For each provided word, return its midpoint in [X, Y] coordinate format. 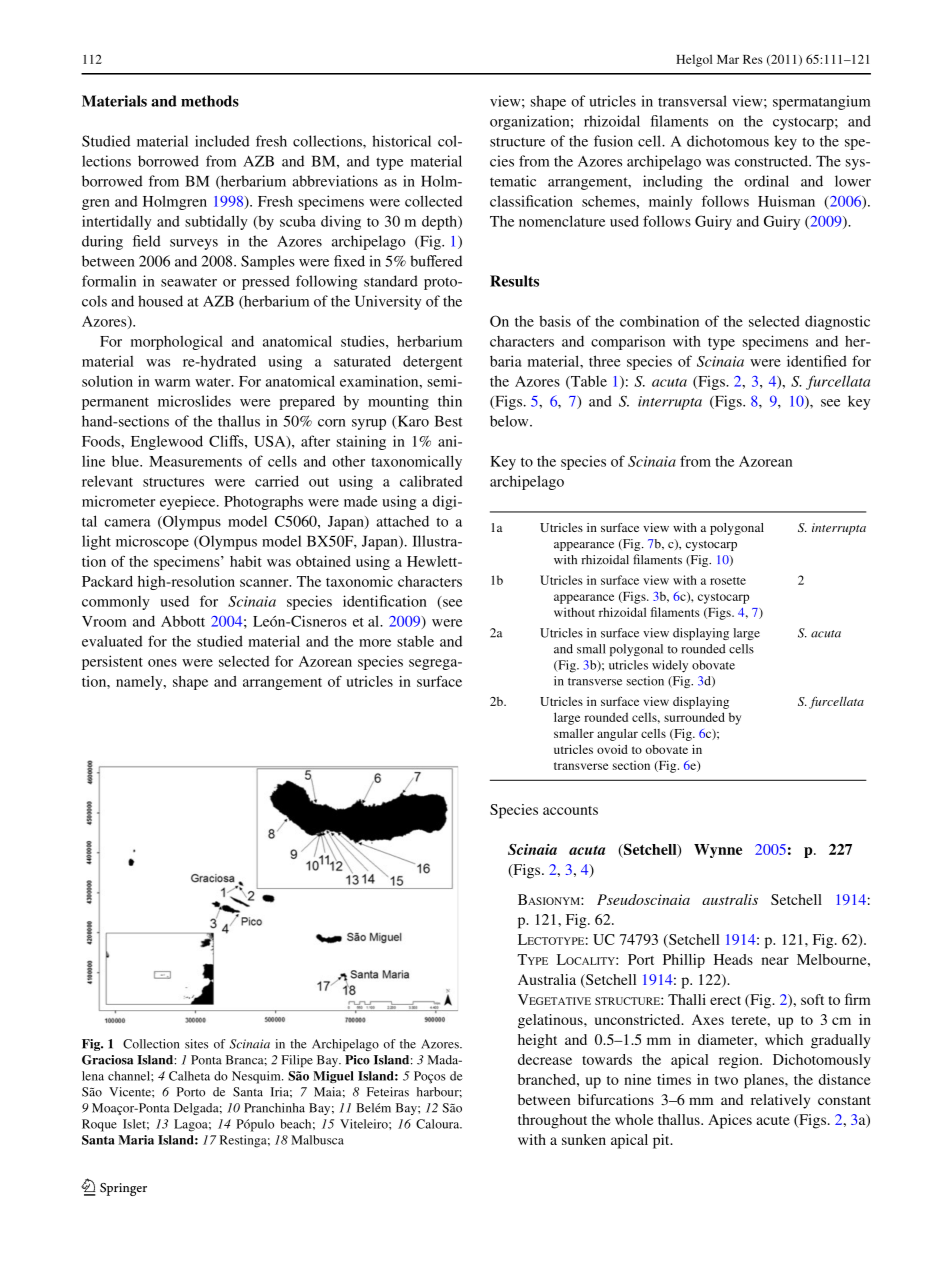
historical [401, 141]
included [222, 141]
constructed [772, 161]
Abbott [183, 621]
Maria [136, 1140]
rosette [728, 581]
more [375, 643]
